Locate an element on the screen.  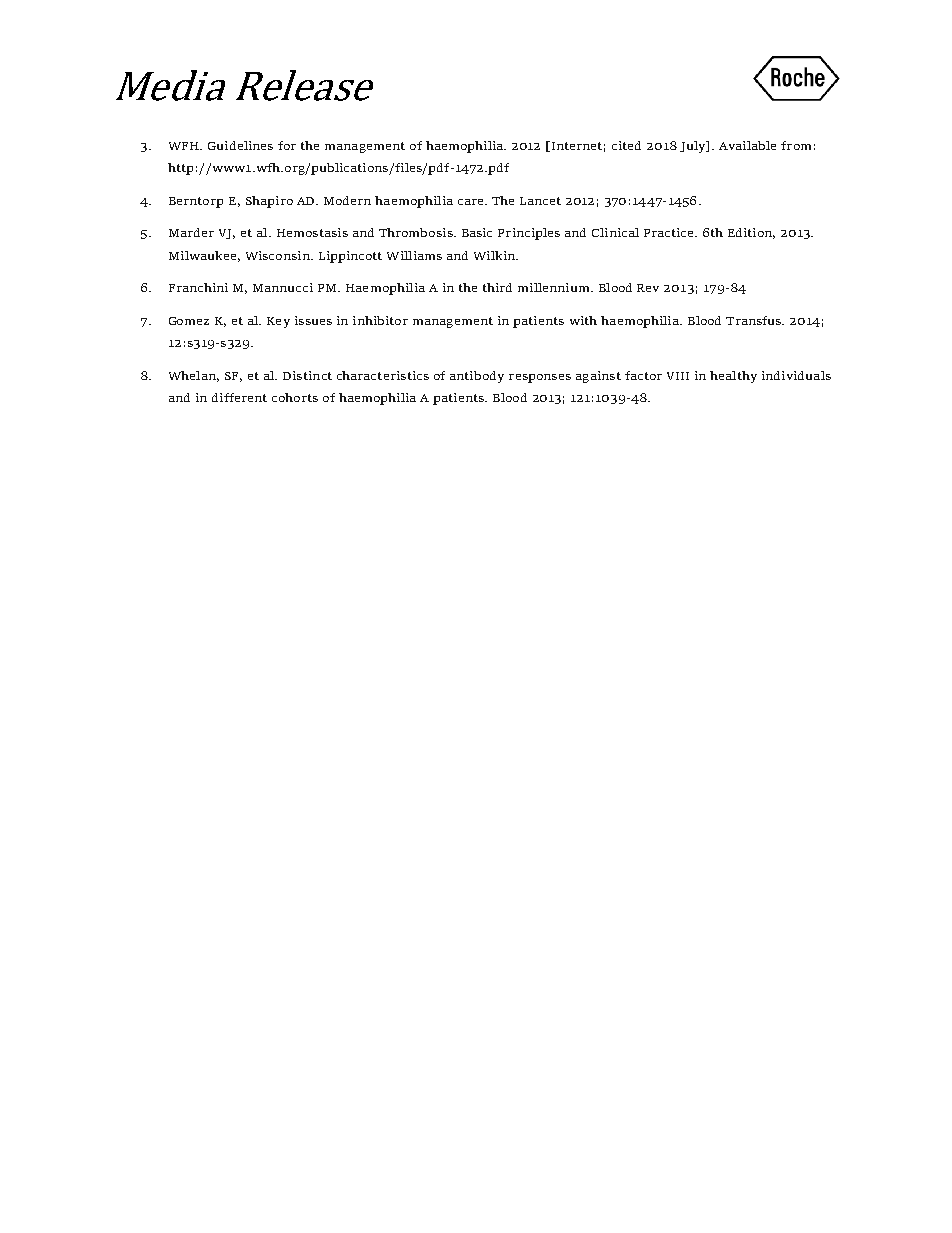
cited is located at coordinates (626, 145).
